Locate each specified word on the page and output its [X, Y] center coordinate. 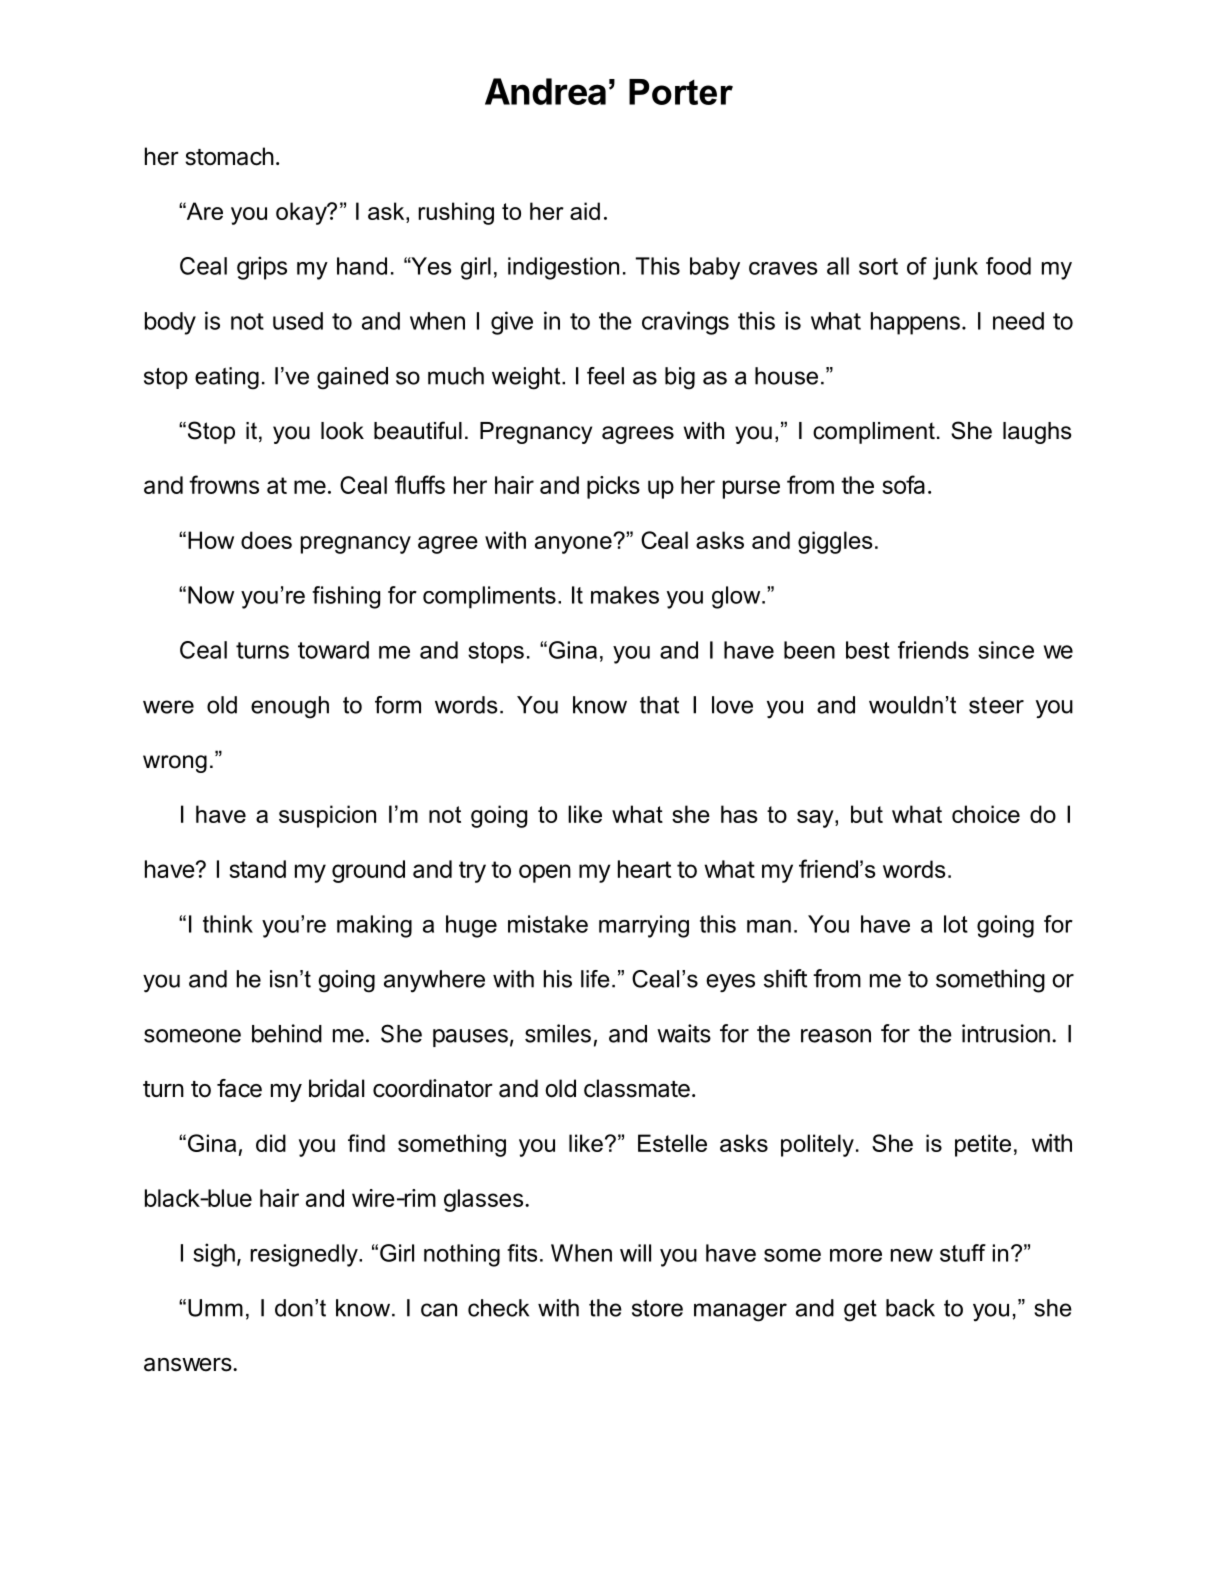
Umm [215, 1308]
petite [983, 1145]
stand [257, 869]
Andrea [545, 91]
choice [986, 814]
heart [644, 869]
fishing [346, 597]
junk [955, 268]
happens [915, 323]
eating [227, 378]
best [868, 650]
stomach [229, 156]
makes [625, 595]
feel [605, 376]
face [239, 1088]
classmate [637, 1088]
